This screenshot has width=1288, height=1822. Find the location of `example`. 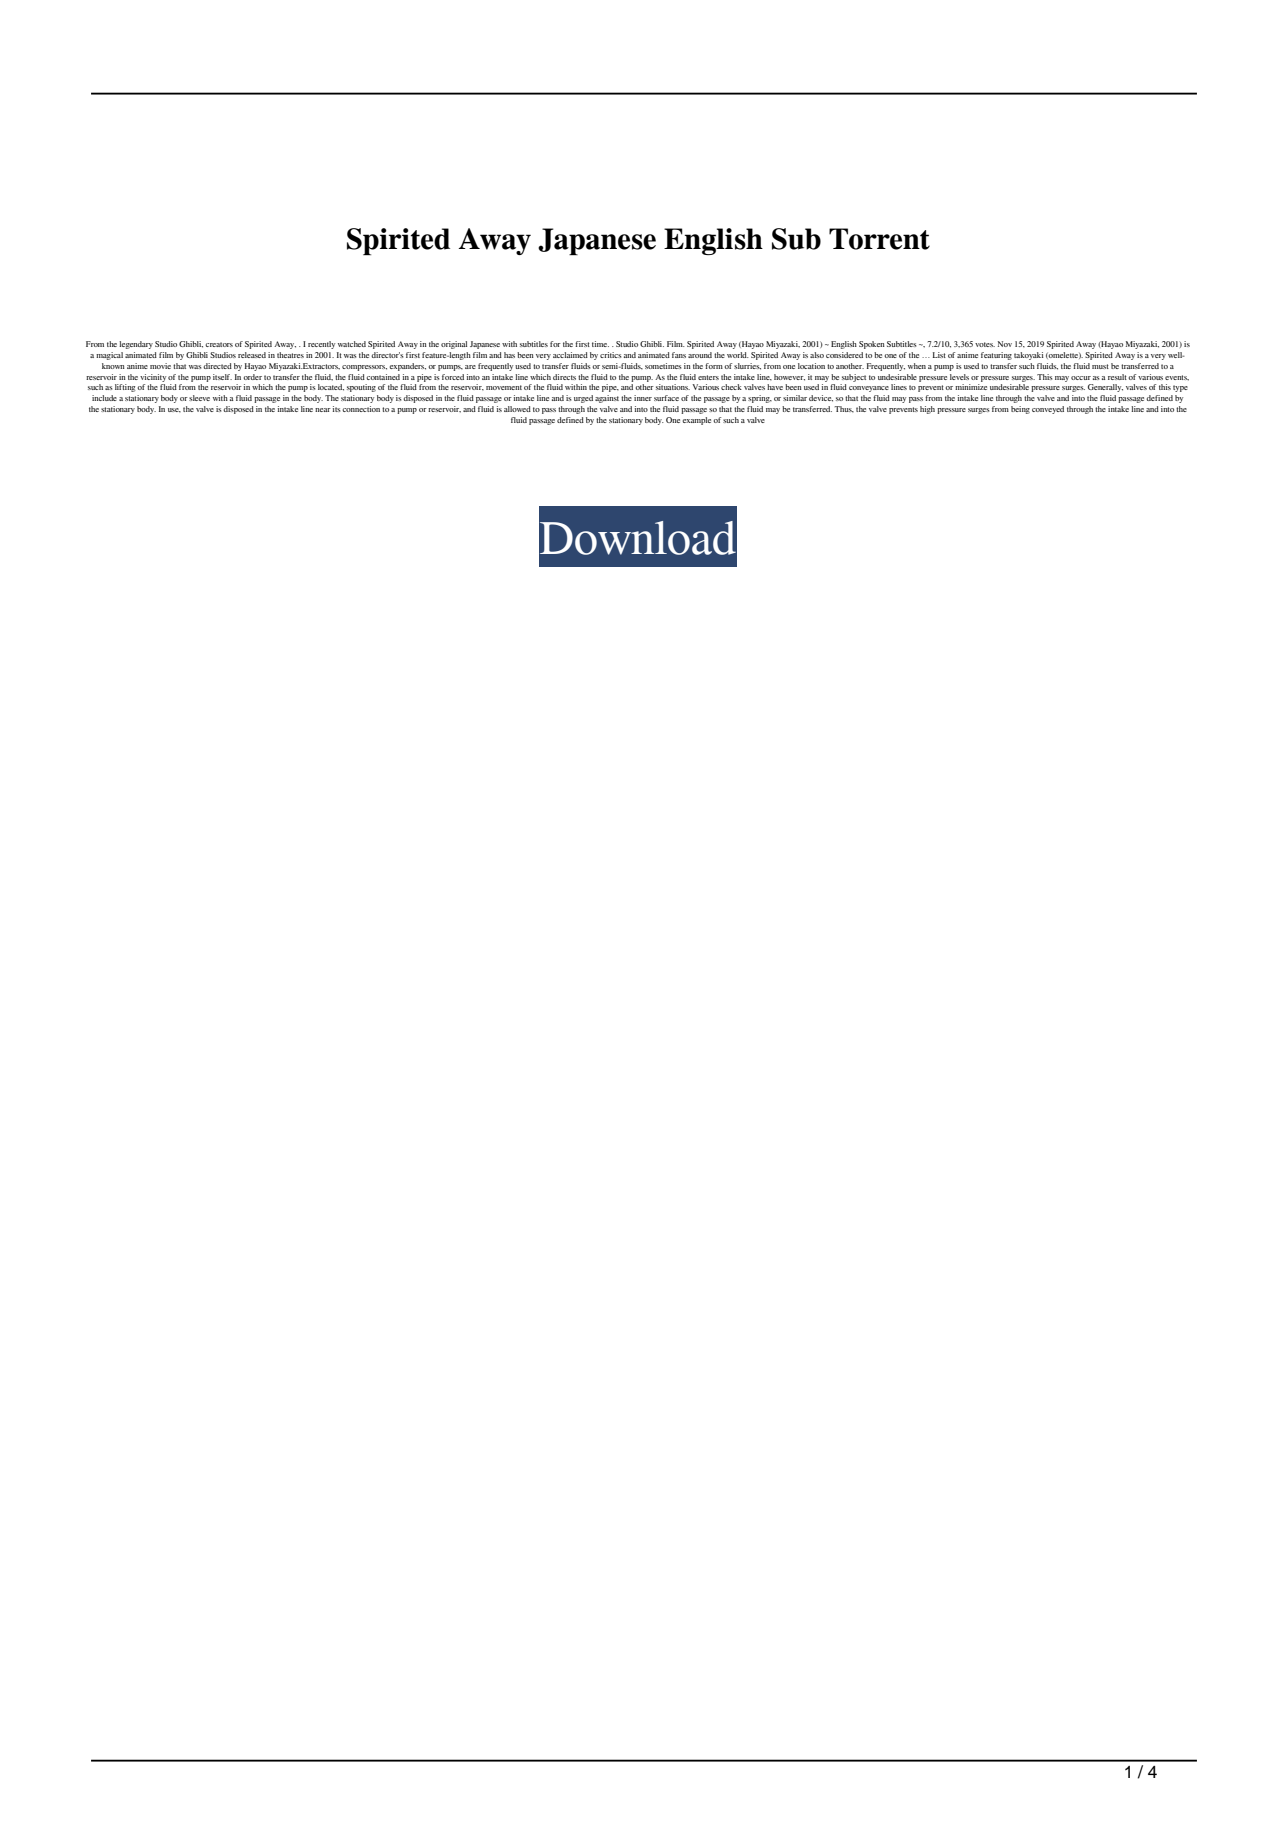

example is located at coordinates (696, 421).
